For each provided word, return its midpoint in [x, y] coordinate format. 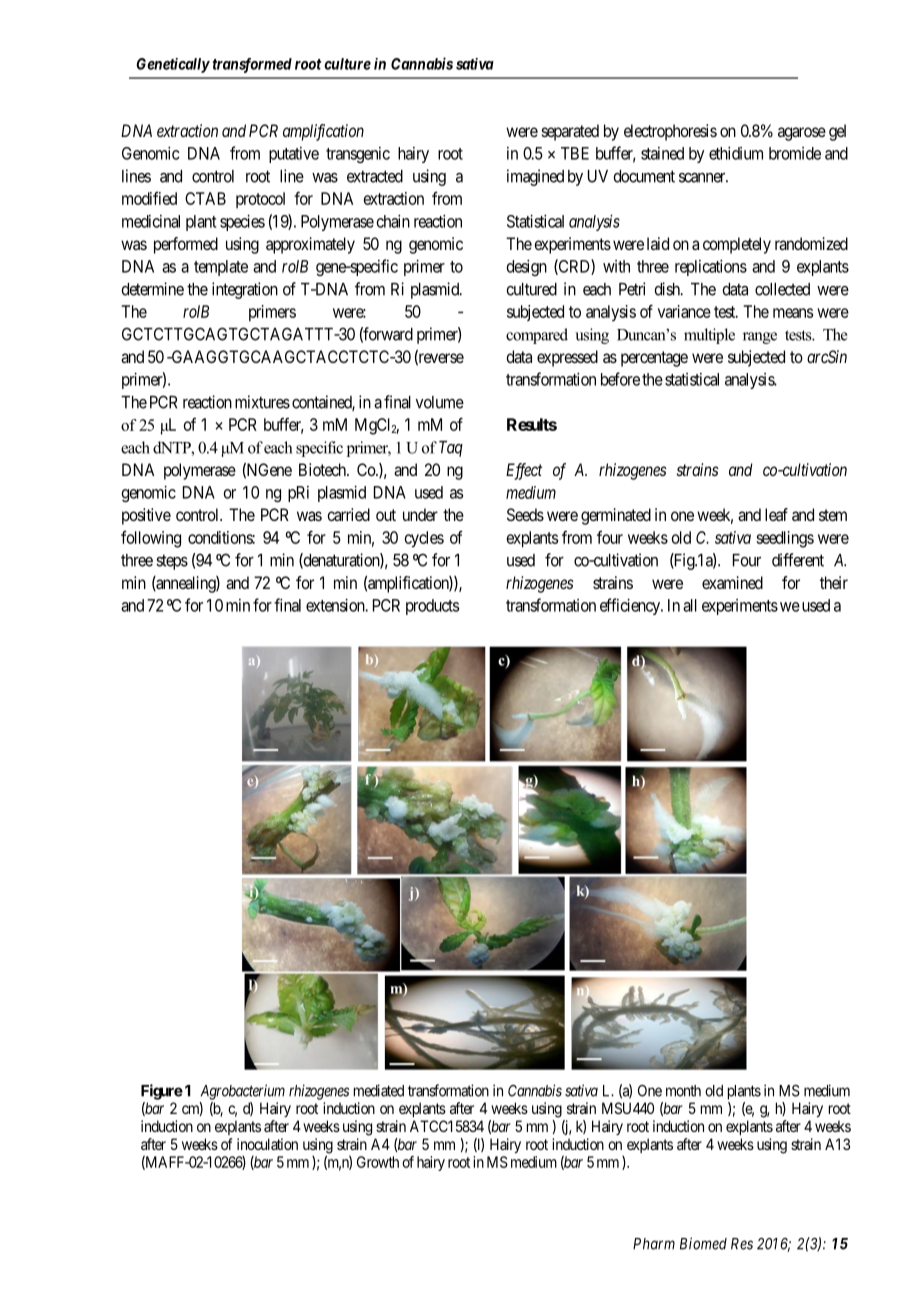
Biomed [703, 1243]
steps [172, 562]
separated [570, 132]
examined [732, 582]
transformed [252, 65]
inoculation [267, 1144]
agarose [802, 134]
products [432, 607]
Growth [378, 1162]
